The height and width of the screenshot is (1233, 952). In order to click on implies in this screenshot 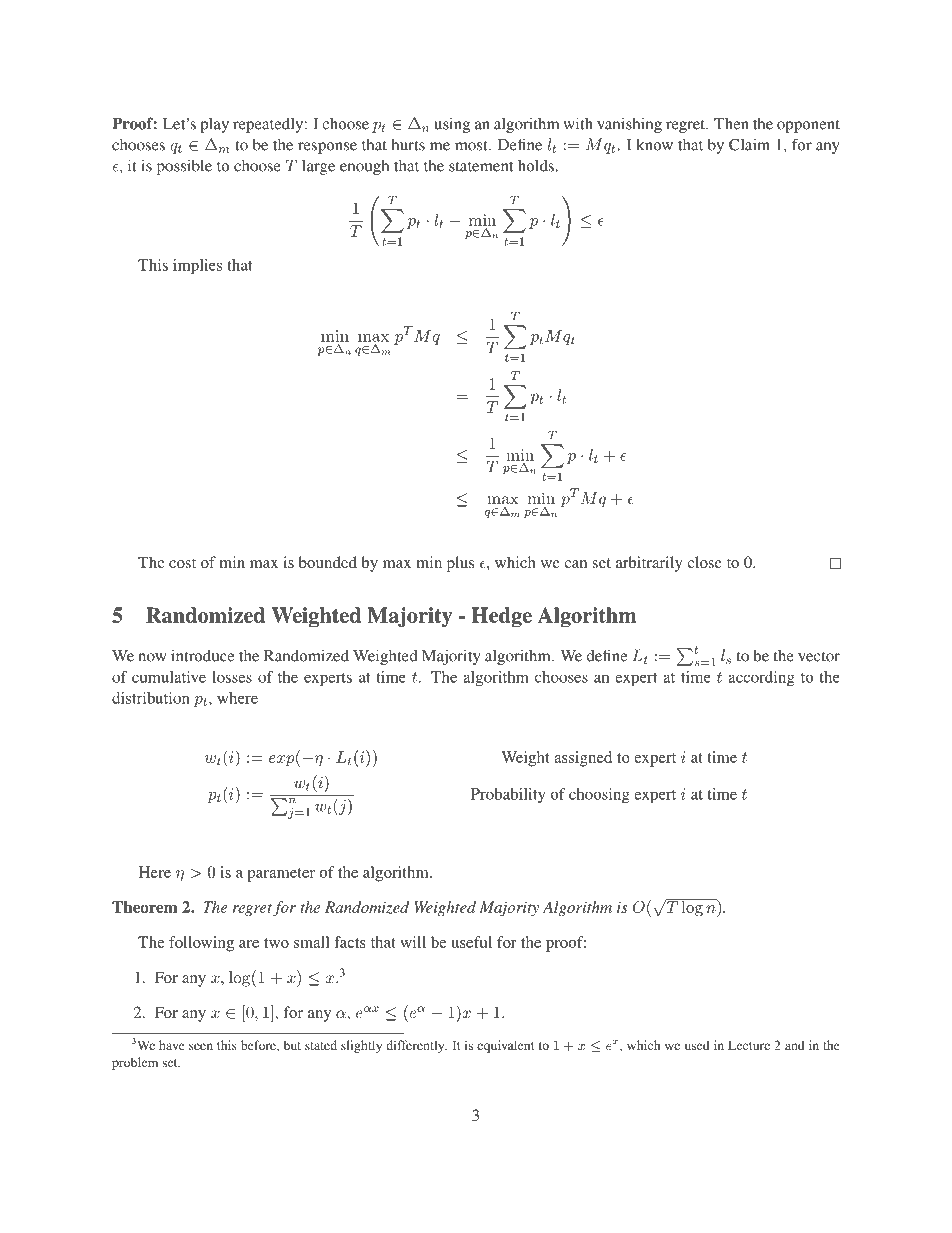, I will do `click(197, 266)`.
